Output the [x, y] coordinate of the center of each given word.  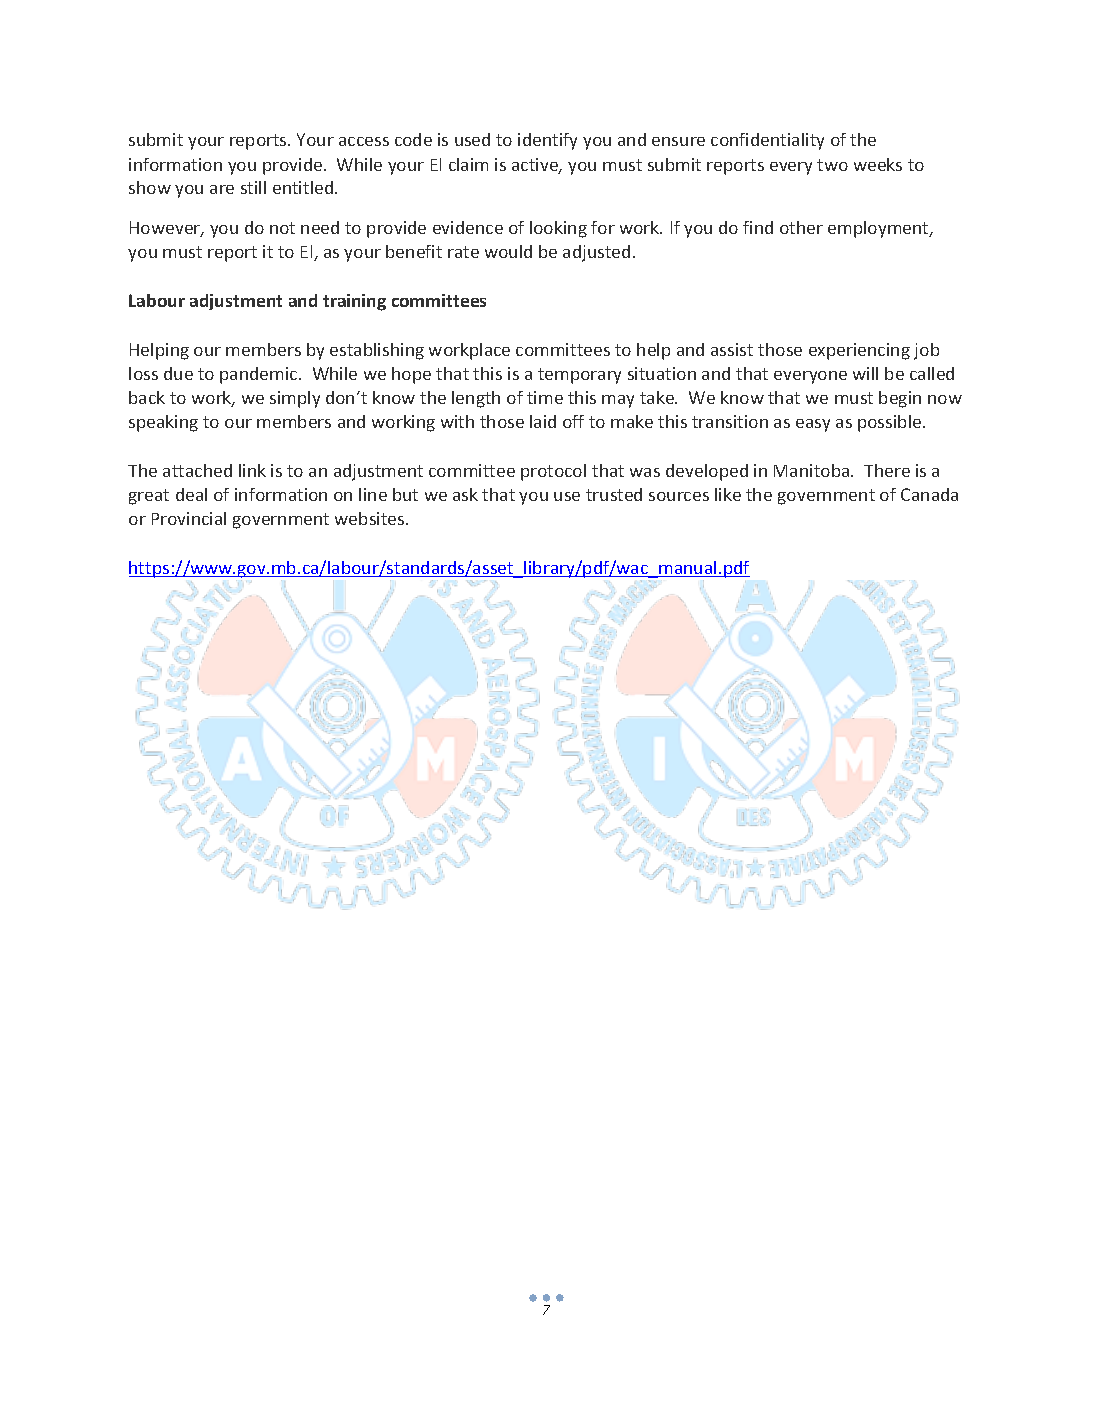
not [282, 228]
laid [543, 421]
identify [547, 141]
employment [879, 229]
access [364, 141]
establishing [377, 351]
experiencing [859, 351]
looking [558, 229]
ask [465, 494]
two [832, 165]
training [354, 302]
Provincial [189, 518]
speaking [163, 423]
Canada [929, 494]
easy [813, 425]
